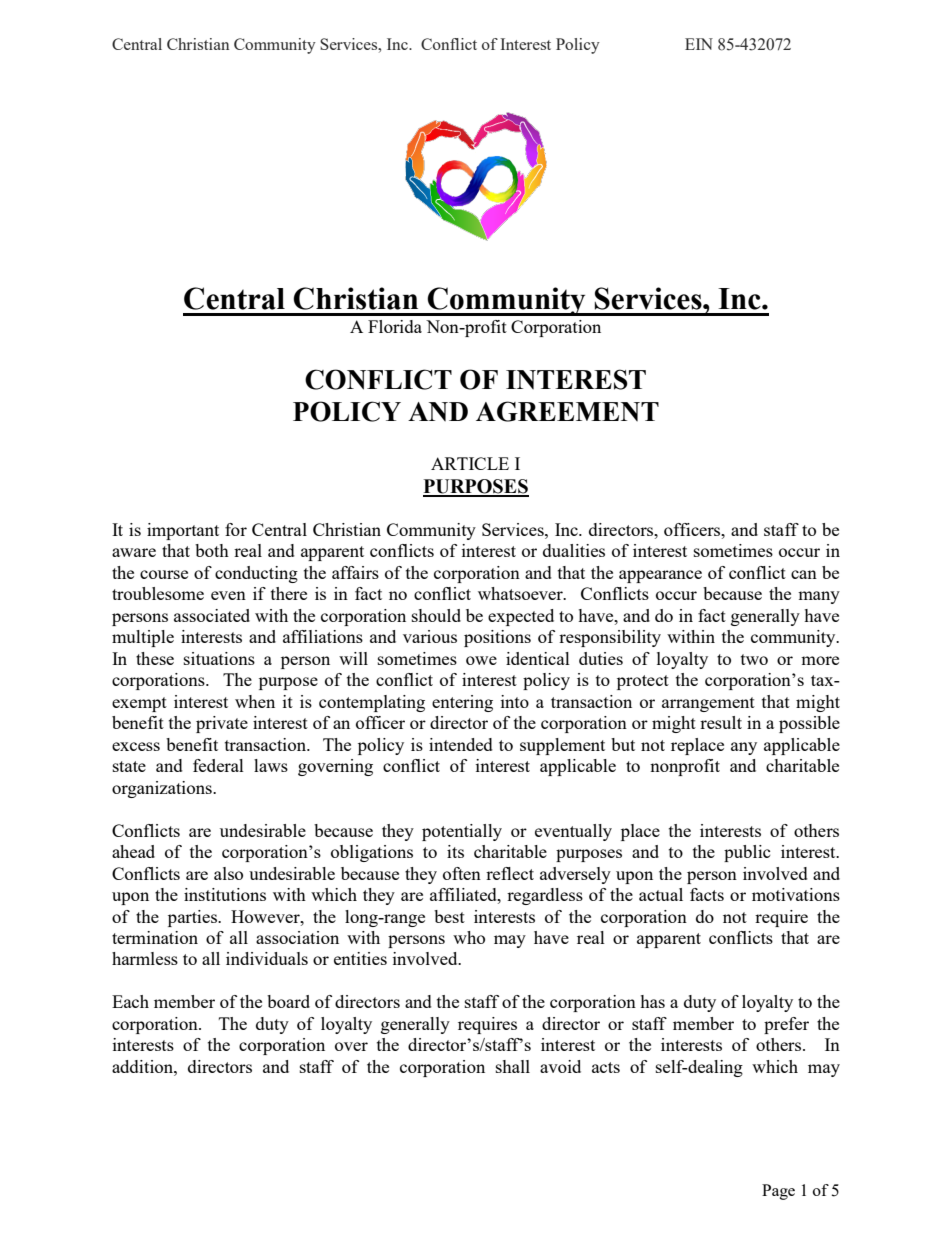 Image resolution: width=952 pixels, height=1233 pixels. I want to click on Florida, so click(395, 326).
